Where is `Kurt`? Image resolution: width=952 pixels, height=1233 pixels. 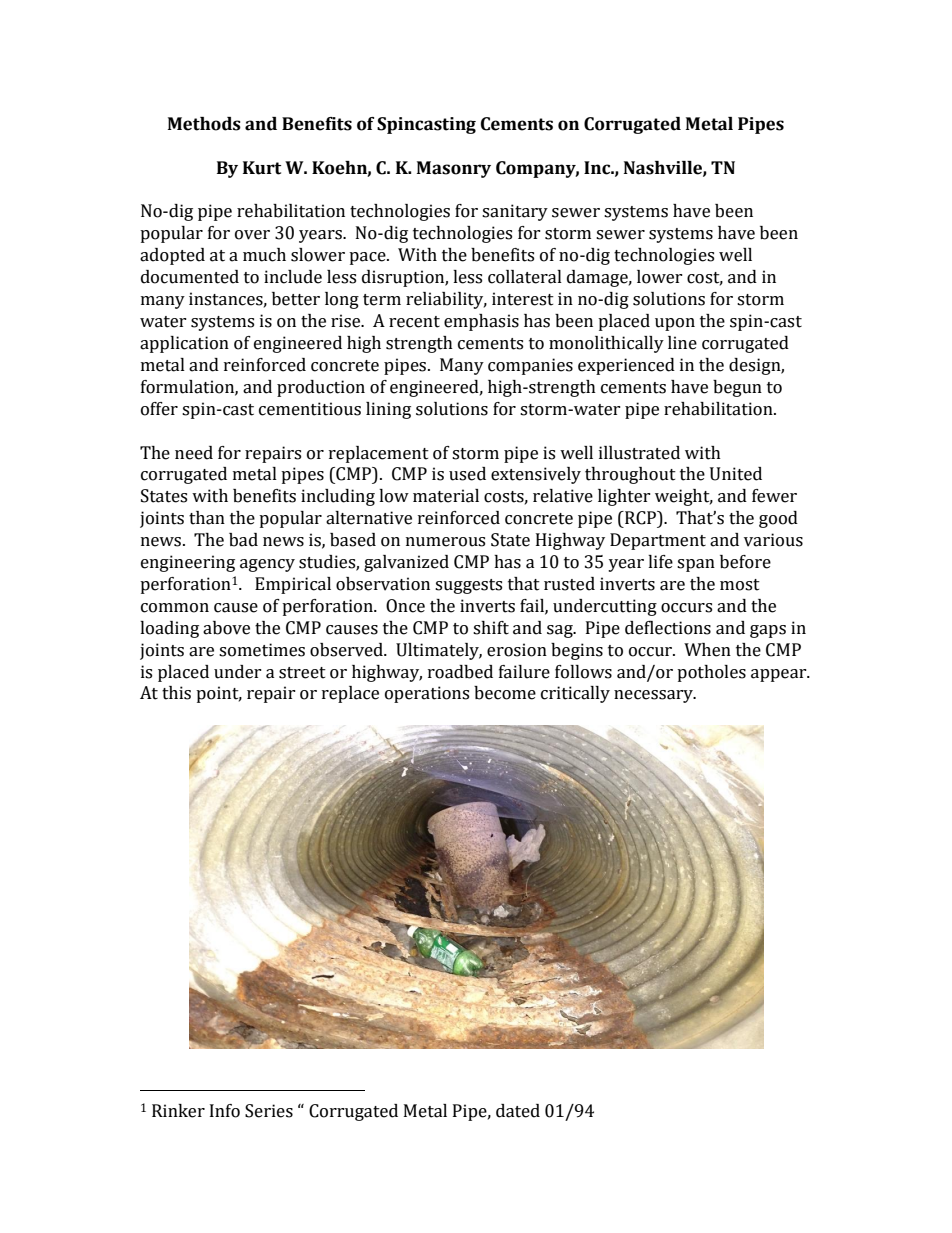 Kurt is located at coordinates (262, 168).
